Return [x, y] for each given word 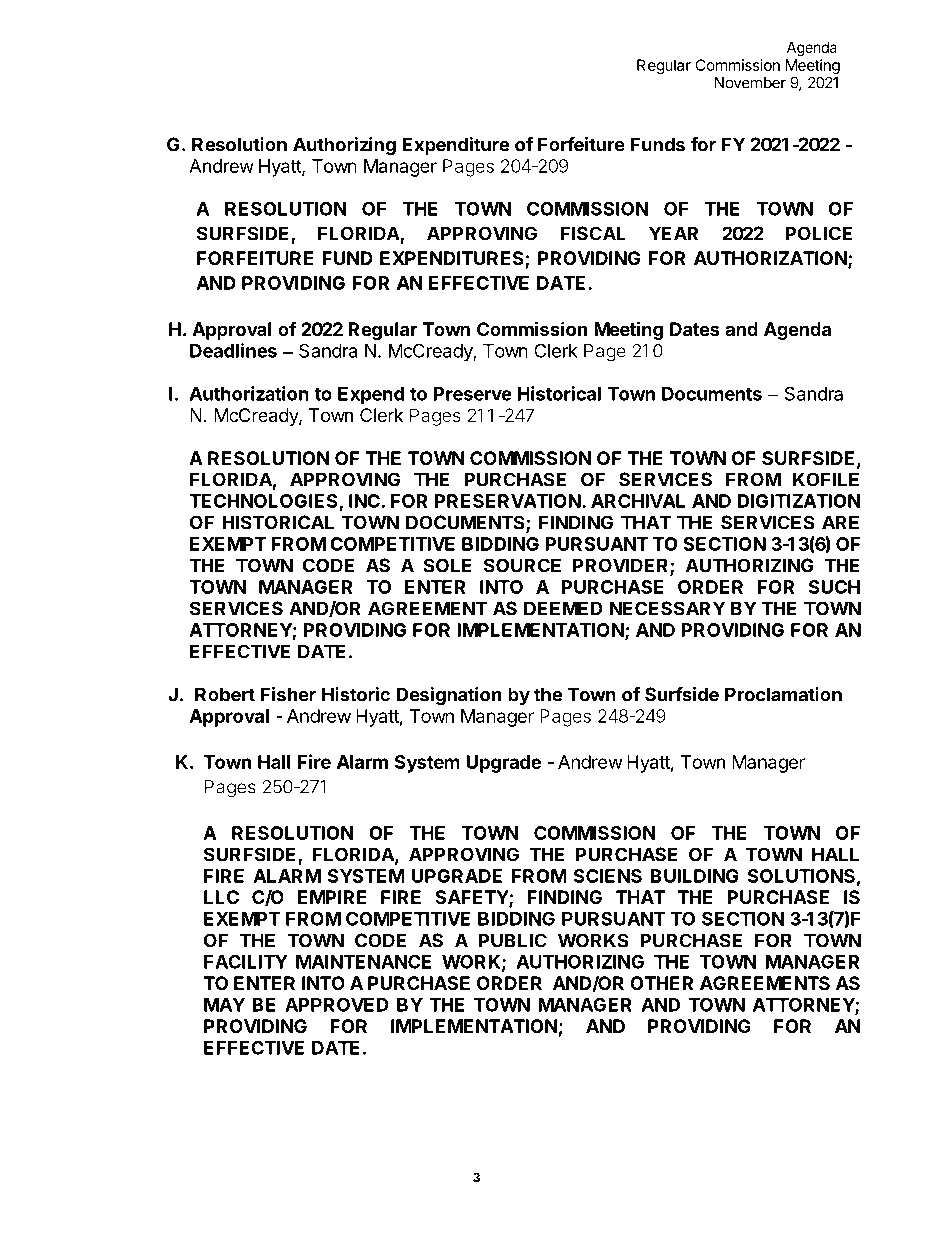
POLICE [818, 233]
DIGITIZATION [799, 501]
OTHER [661, 983]
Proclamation [783, 694]
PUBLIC [513, 940]
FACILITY [246, 961]
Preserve [473, 394]
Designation [449, 696]
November [750, 83]
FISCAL [593, 233]
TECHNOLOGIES [264, 502]
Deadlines [233, 350]
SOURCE [522, 565]
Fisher [288, 694]
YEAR [673, 233]
